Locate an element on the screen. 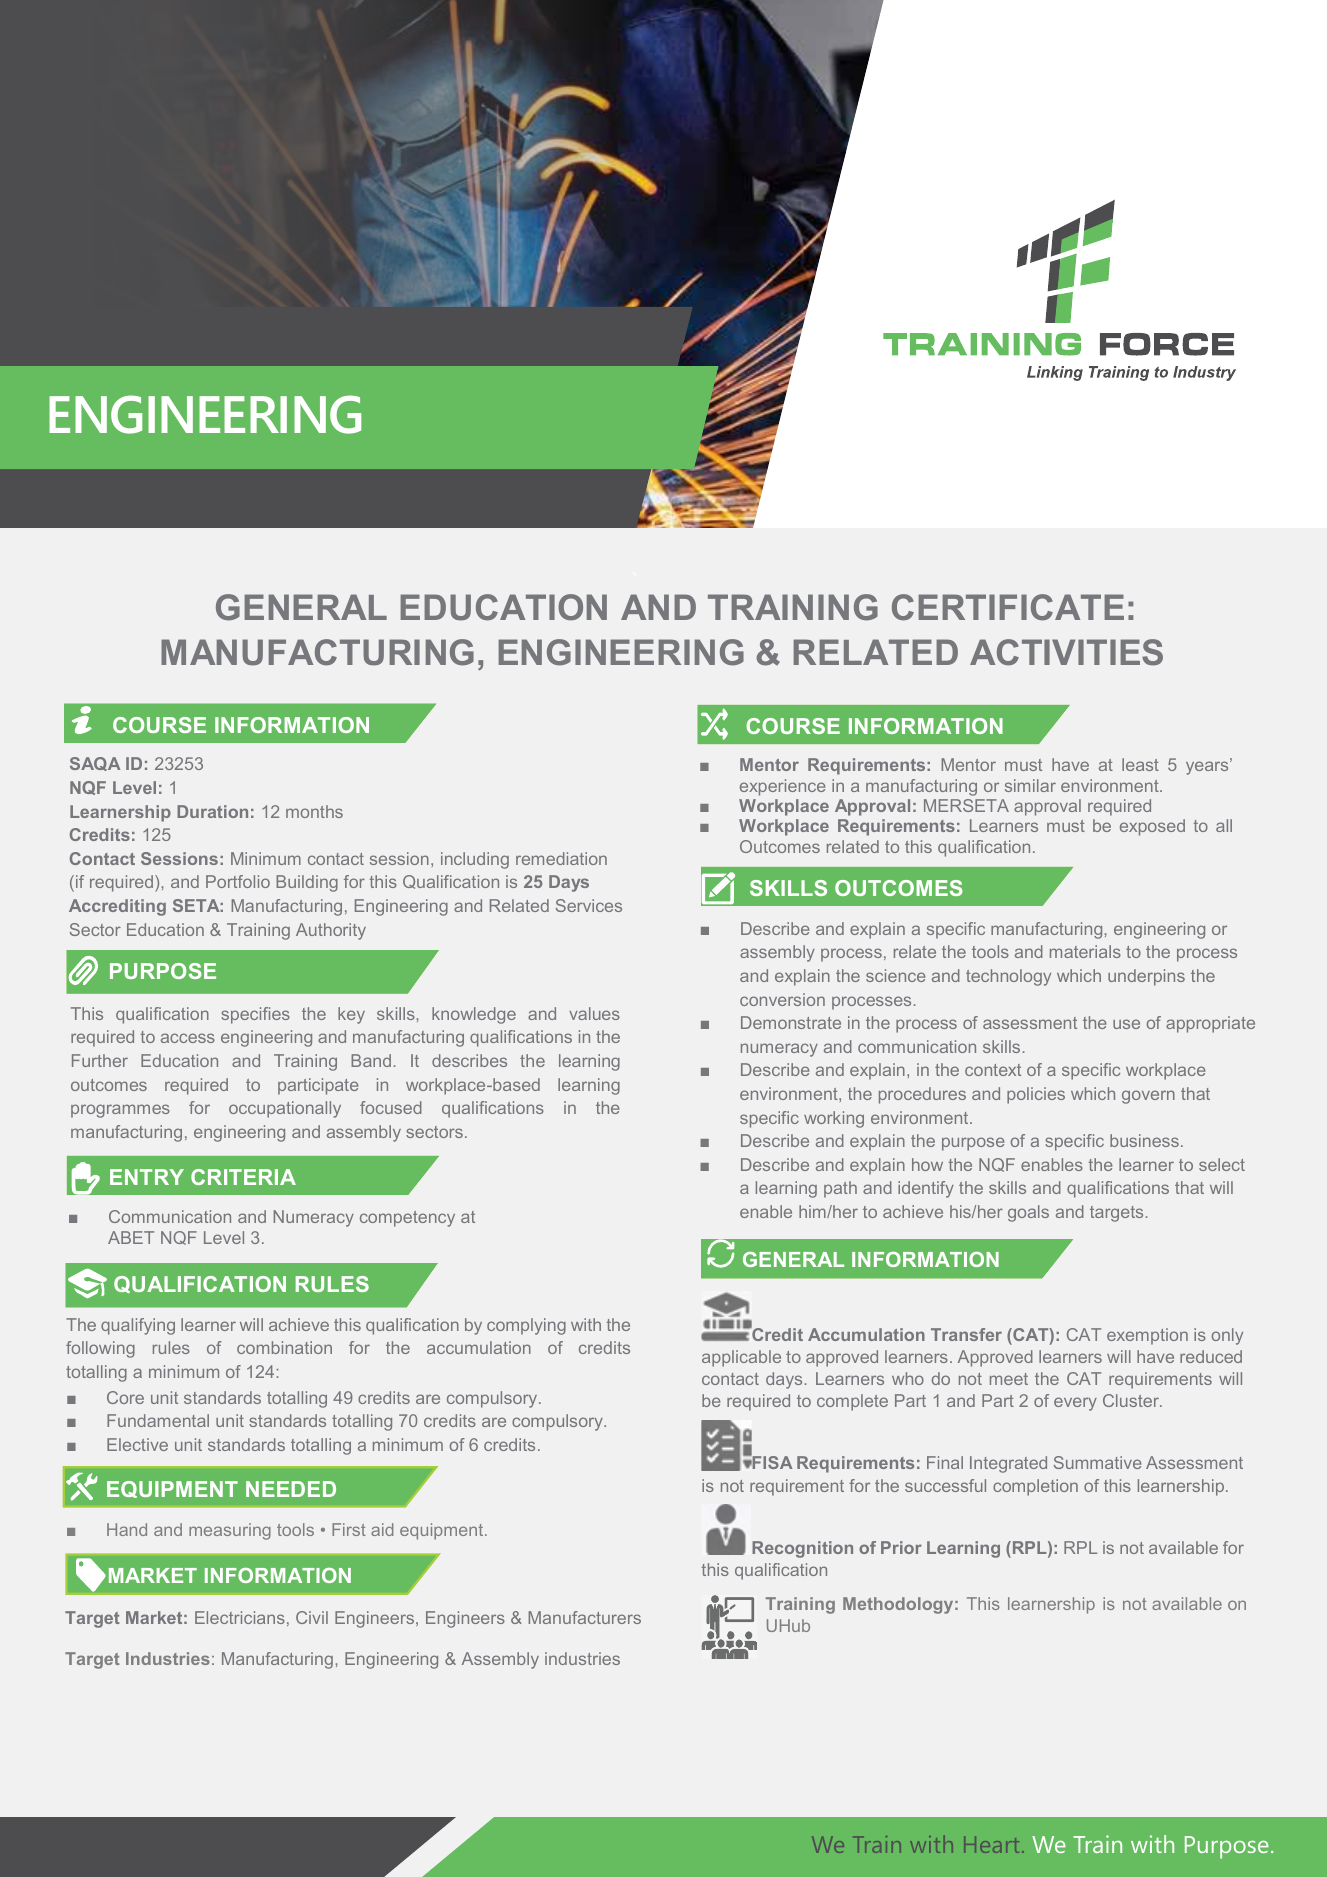 The width and height of the screenshot is (1327, 1877). experience is located at coordinates (783, 787).
